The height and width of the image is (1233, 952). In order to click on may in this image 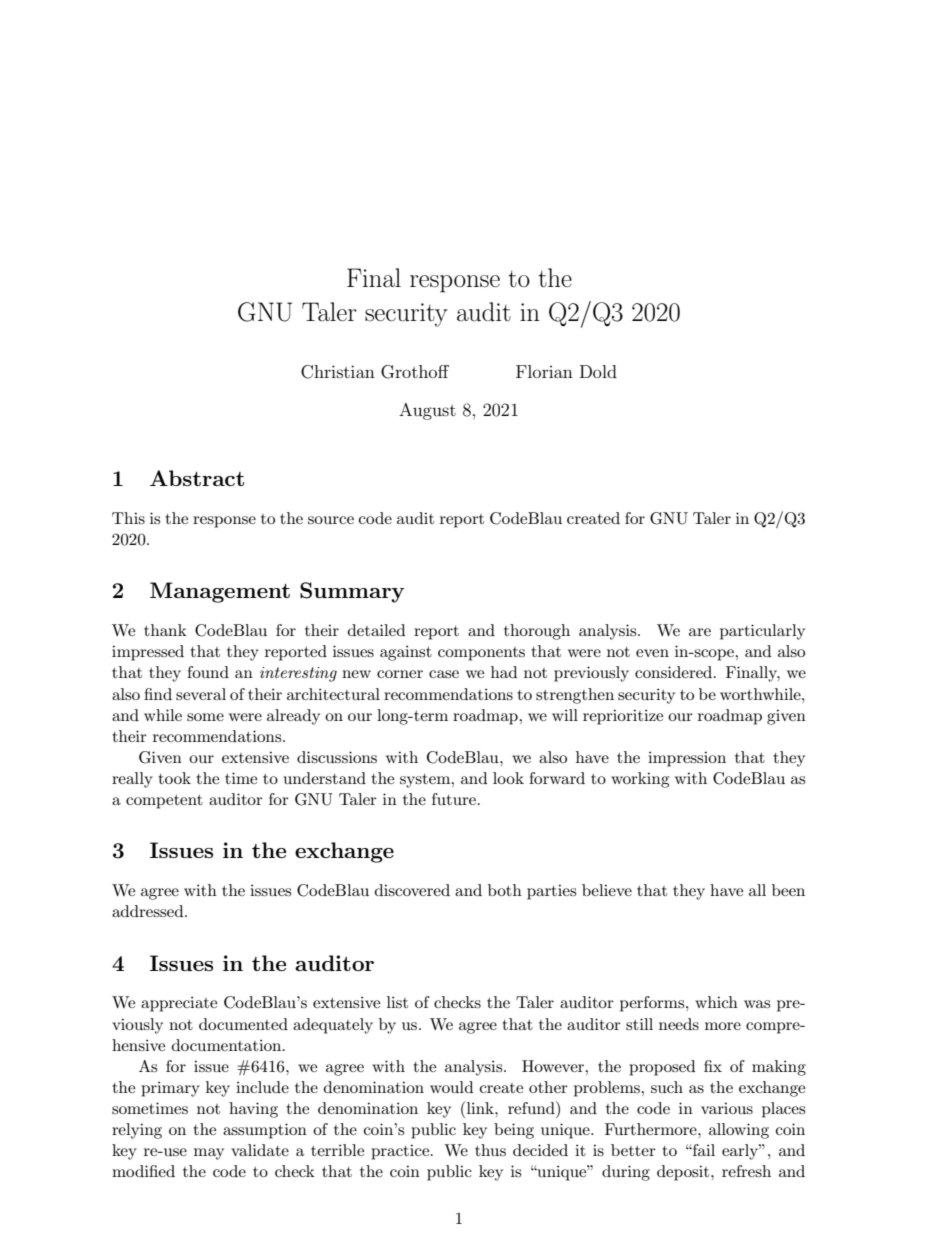, I will do `click(209, 1154)`.
